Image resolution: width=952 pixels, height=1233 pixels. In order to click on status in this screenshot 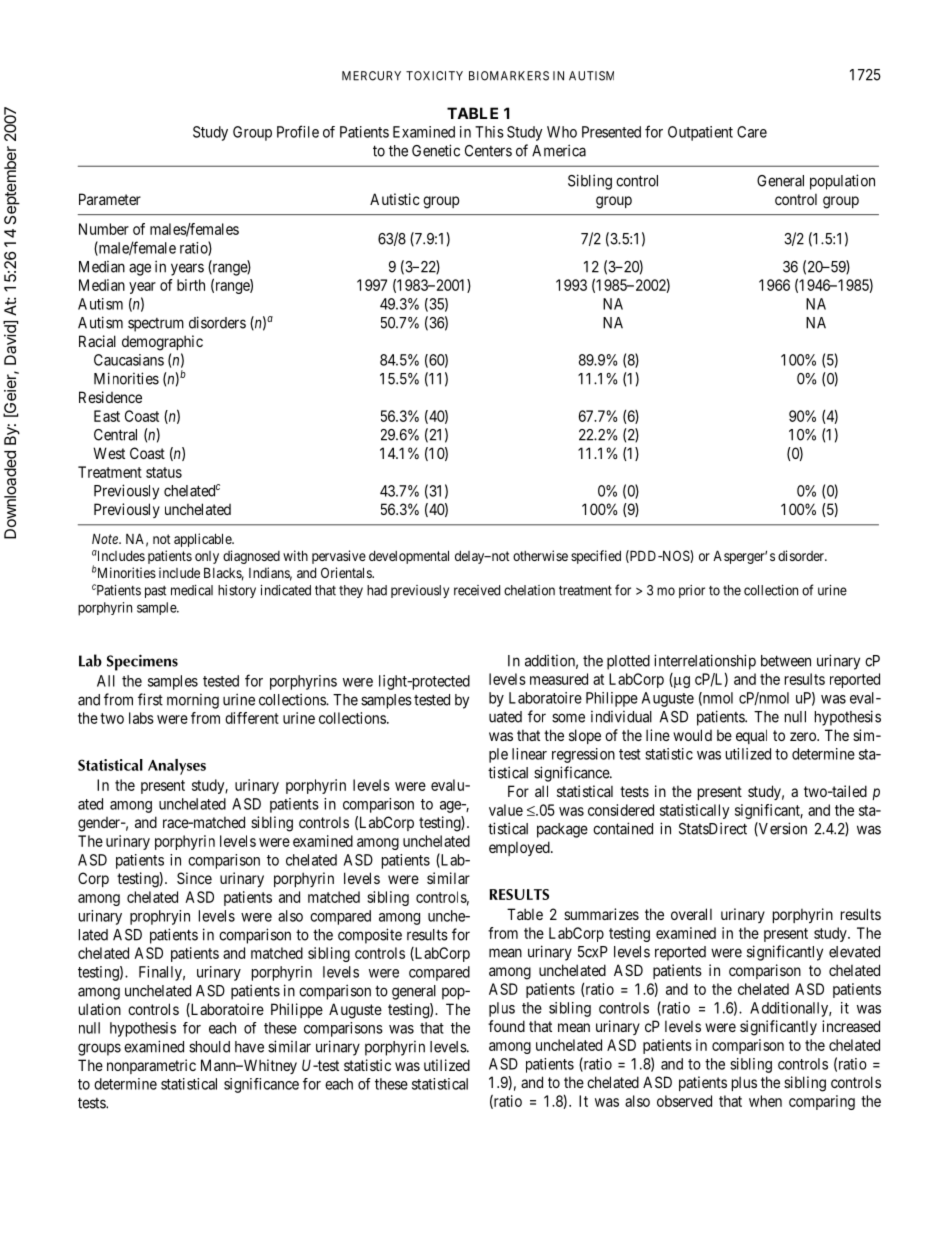, I will do `click(164, 472)`.
